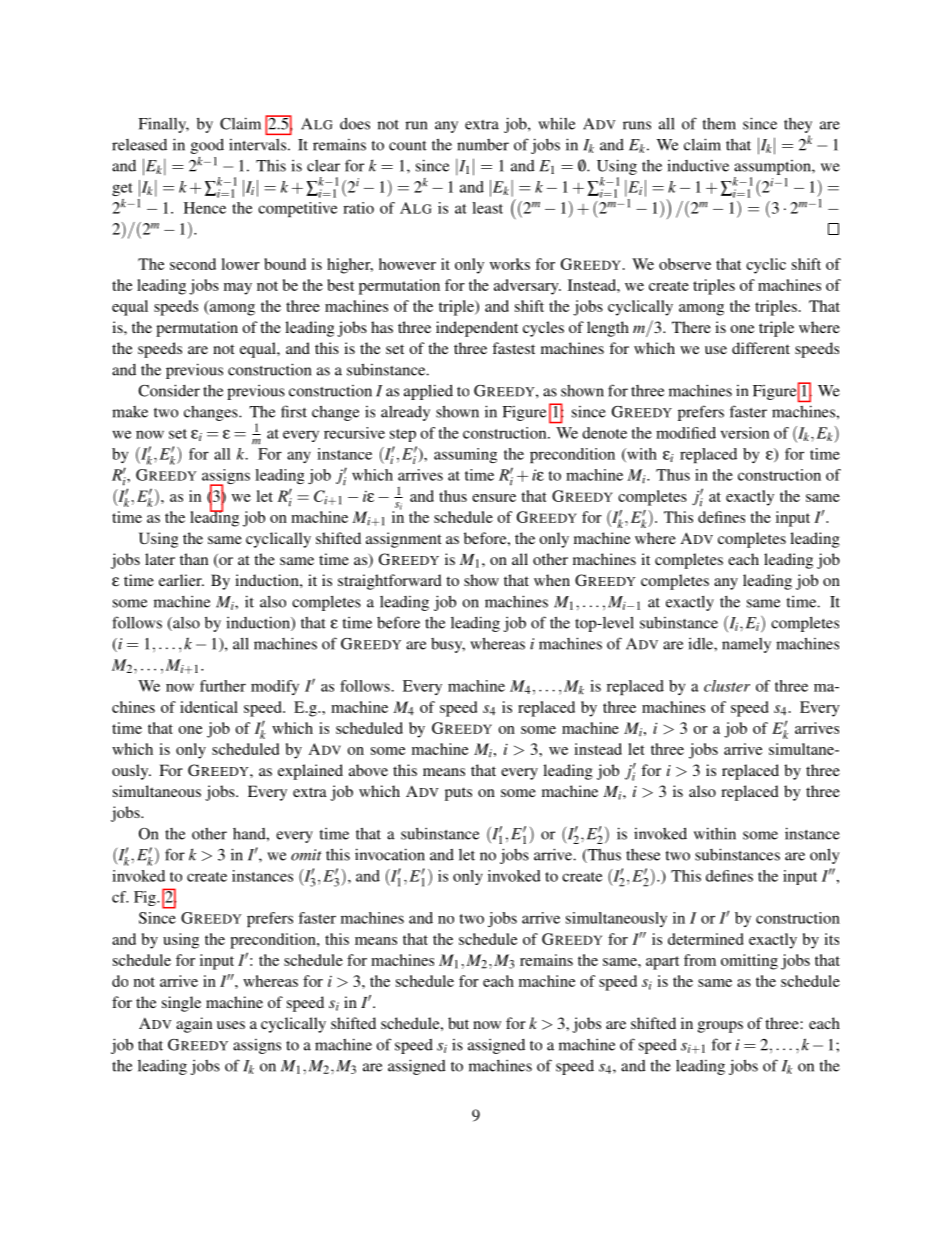 Image resolution: width=952 pixels, height=1233 pixels. Describe the element at coordinates (552, 580) in the document. I see `when` at that location.
